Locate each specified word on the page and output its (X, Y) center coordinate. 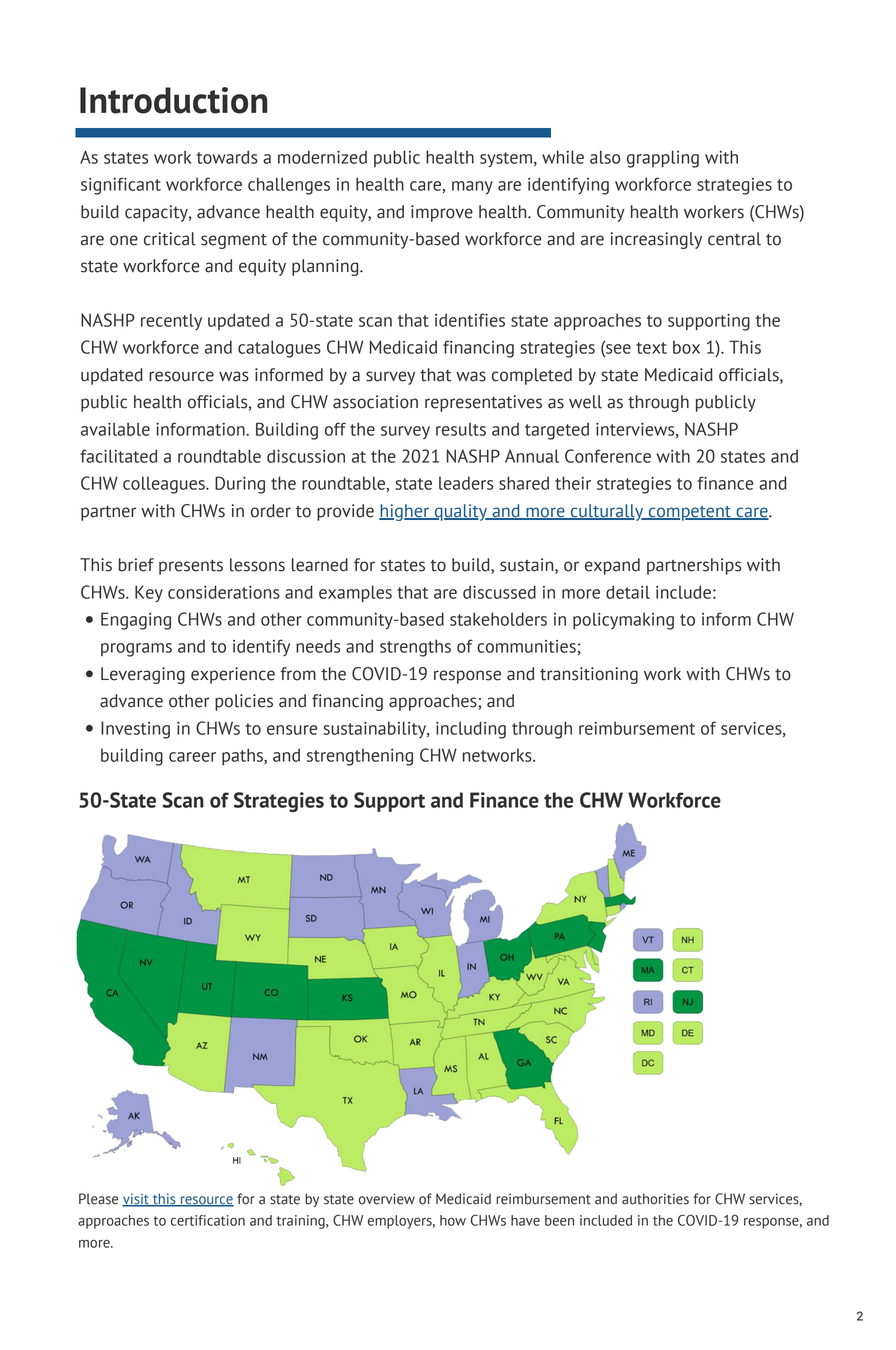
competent (690, 513)
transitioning (589, 675)
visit (136, 1200)
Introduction (174, 100)
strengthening (360, 757)
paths (243, 756)
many (472, 187)
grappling (663, 159)
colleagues (165, 485)
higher (405, 512)
